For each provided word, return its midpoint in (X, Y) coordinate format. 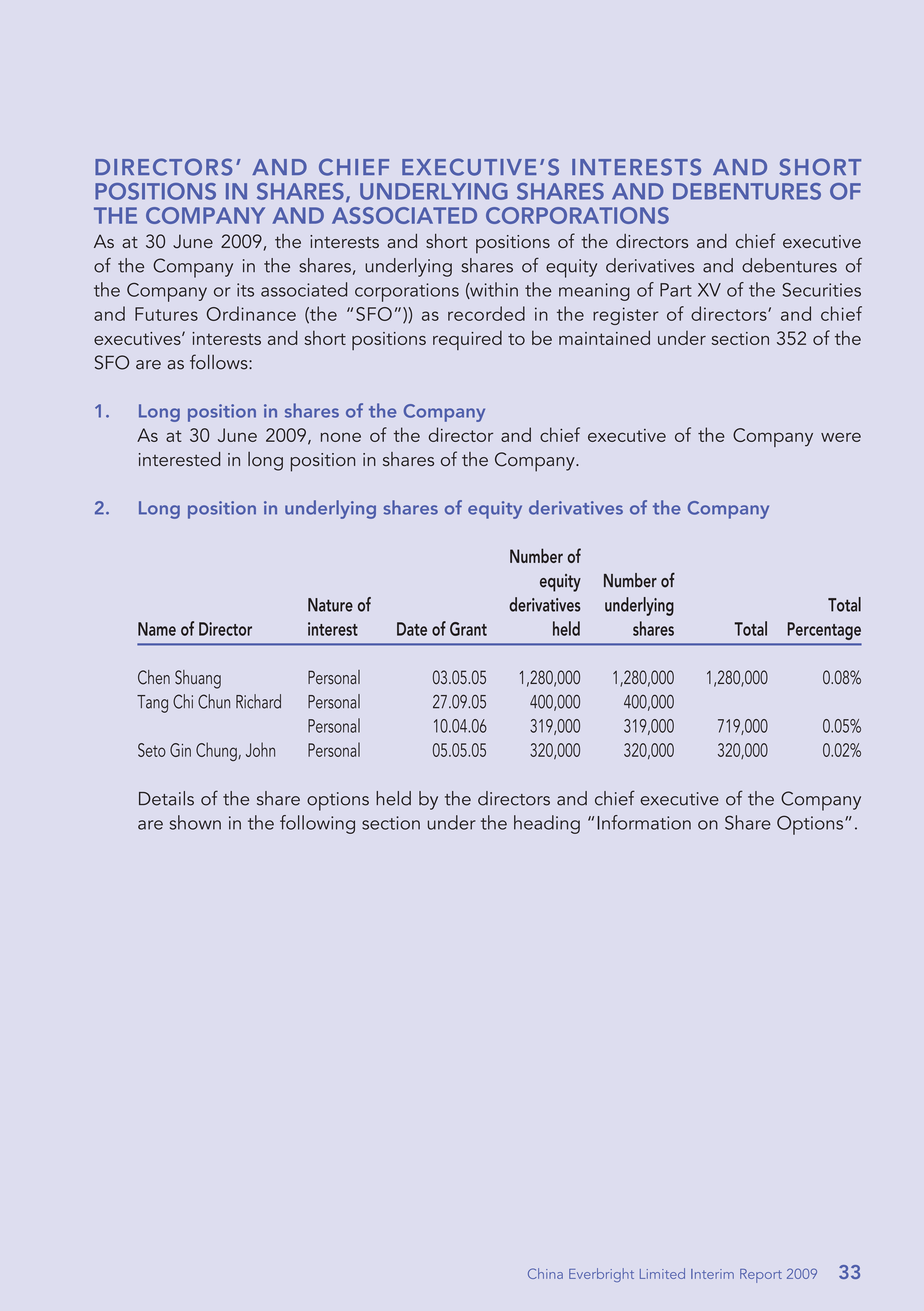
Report (761, 1276)
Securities (821, 290)
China (545, 1273)
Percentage (824, 631)
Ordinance (251, 313)
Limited (662, 1273)
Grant (468, 629)
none (341, 437)
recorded (486, 313)
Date (412, 629)
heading (547, 824)
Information (644, 822)
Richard (258, 701)
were (841, 437)
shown (195, 822)
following (317, 824)
